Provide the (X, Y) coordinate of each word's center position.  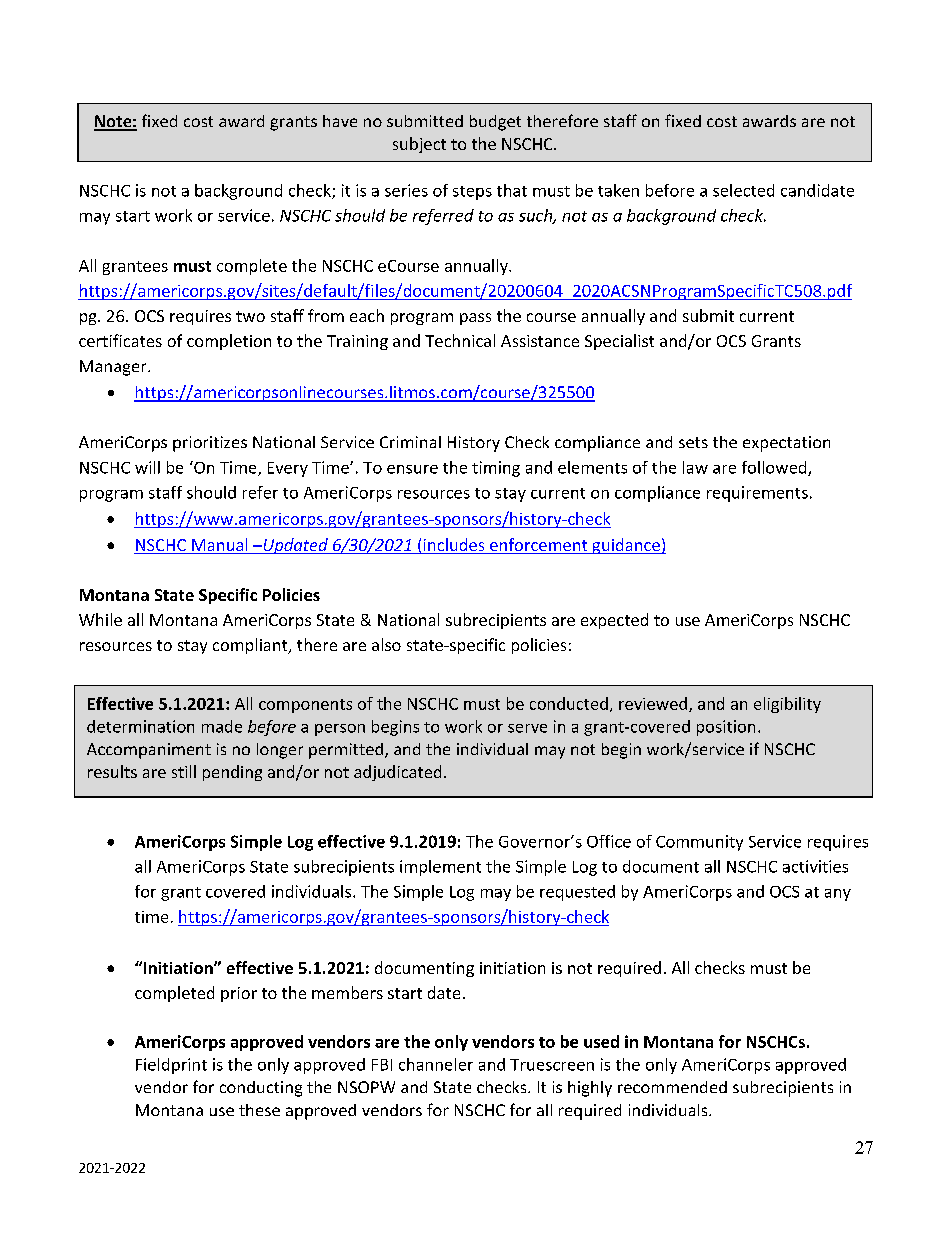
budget (495, 123)
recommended (672, 1087)
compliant (251, 646)
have (340, 121)
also (386, 644)
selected (743, 190)
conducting (261, 1089)
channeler (436, 1064)
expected (614, 621)
